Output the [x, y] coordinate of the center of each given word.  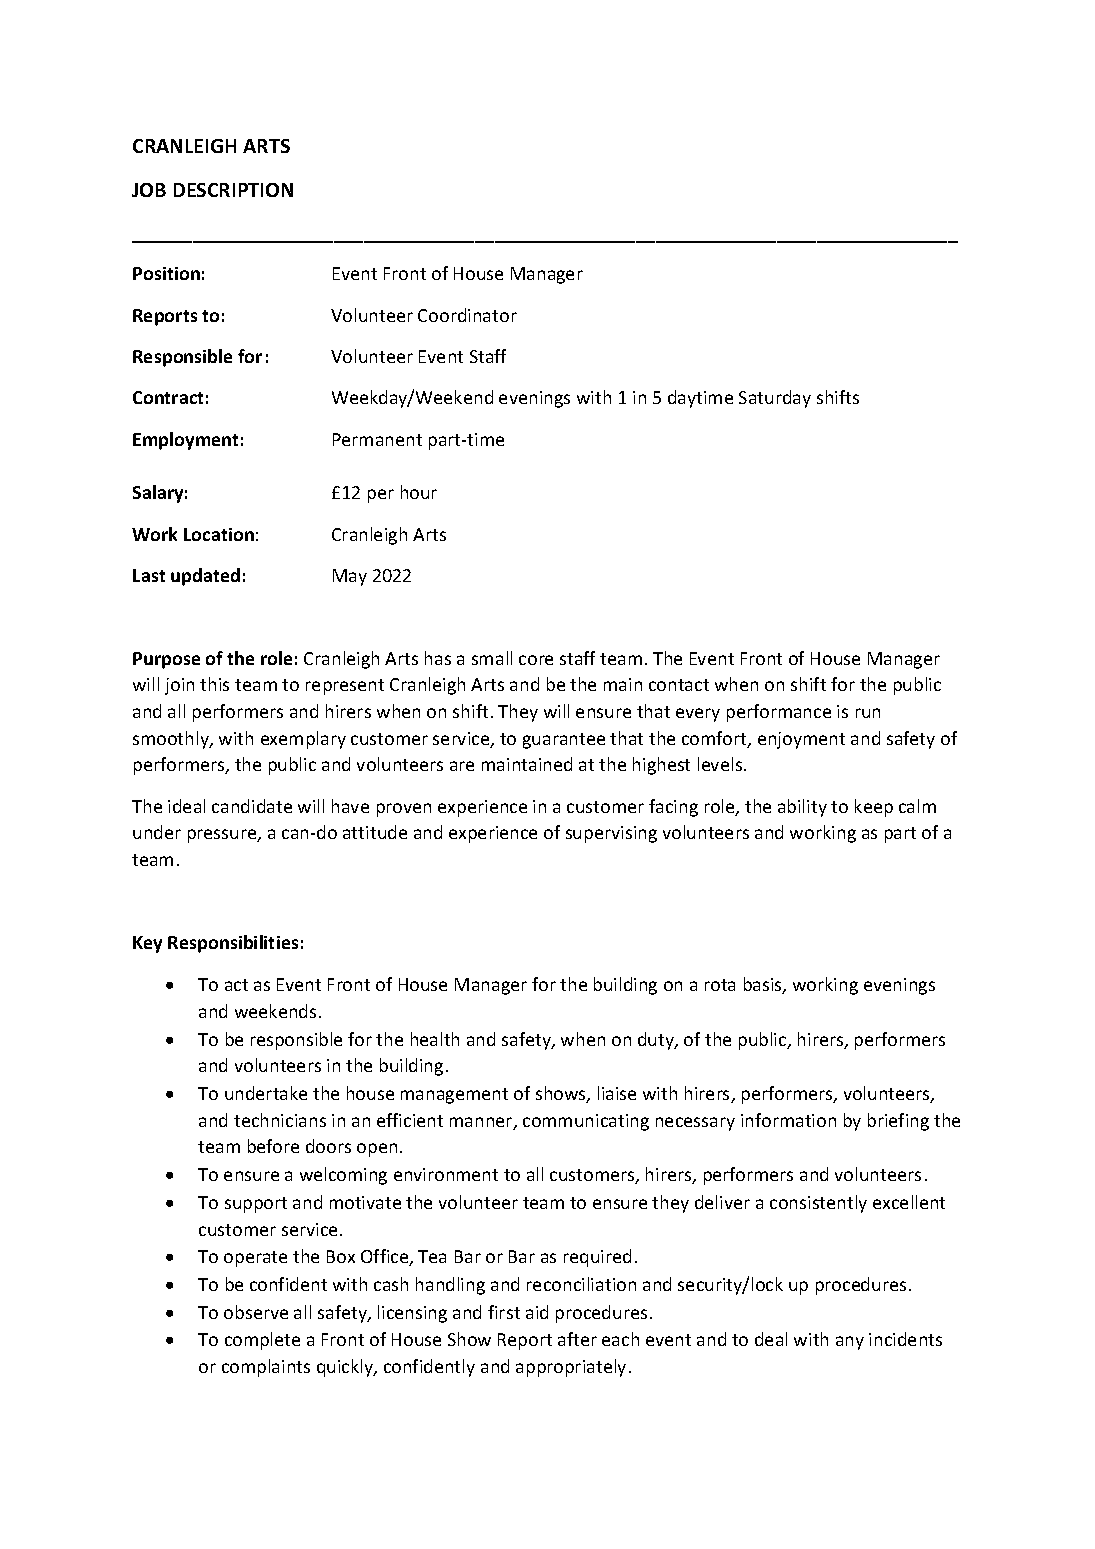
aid [537, 1312]
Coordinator [467, 315]
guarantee [564, 741]
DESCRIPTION [233, 190]
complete [262, 1341]
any [850, 1343]
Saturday [775, 399]
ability [802, 808]
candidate [252, 806]
